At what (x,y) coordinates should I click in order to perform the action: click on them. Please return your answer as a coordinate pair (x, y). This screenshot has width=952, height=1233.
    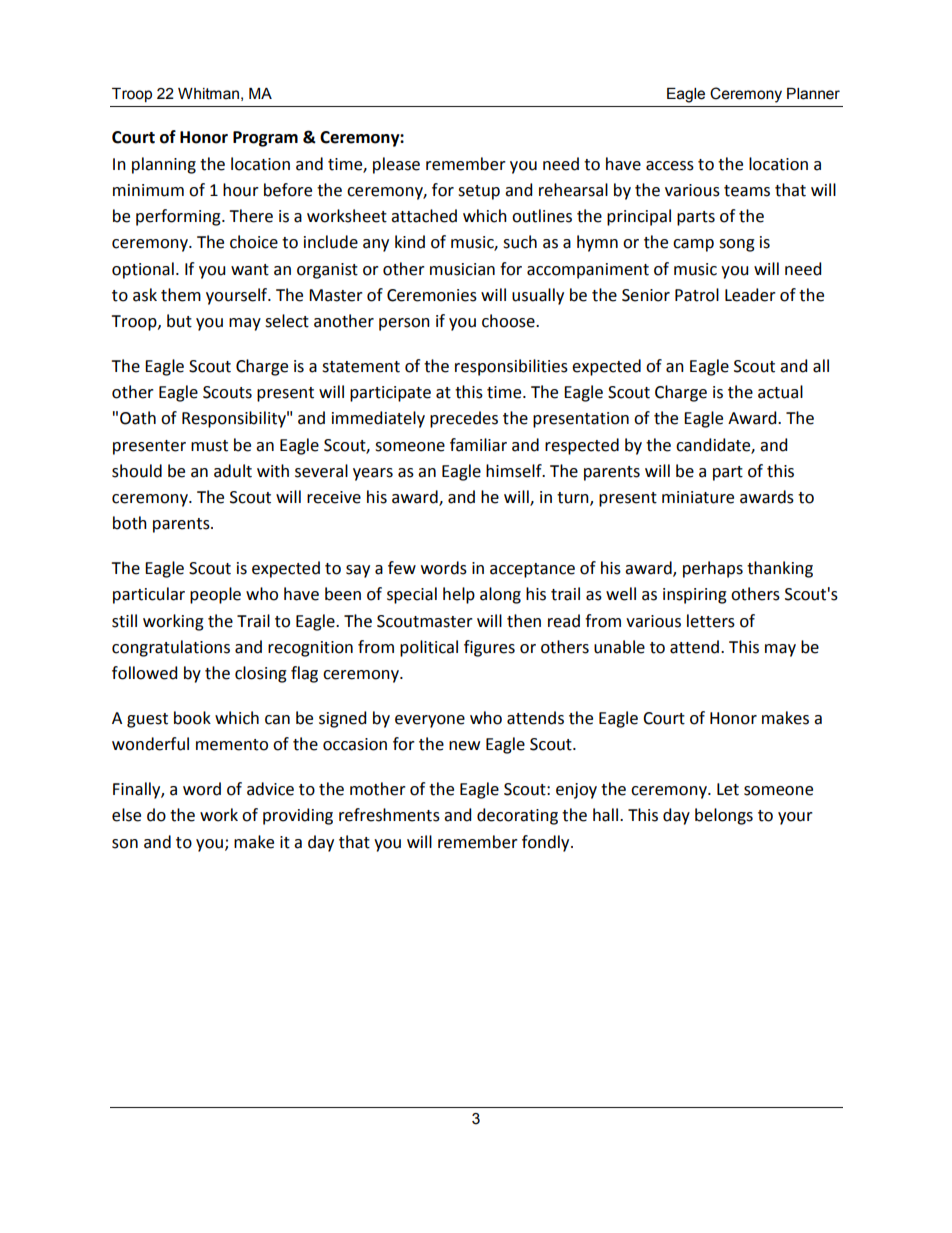
    Looking at the image, I should click on (181, 295).
